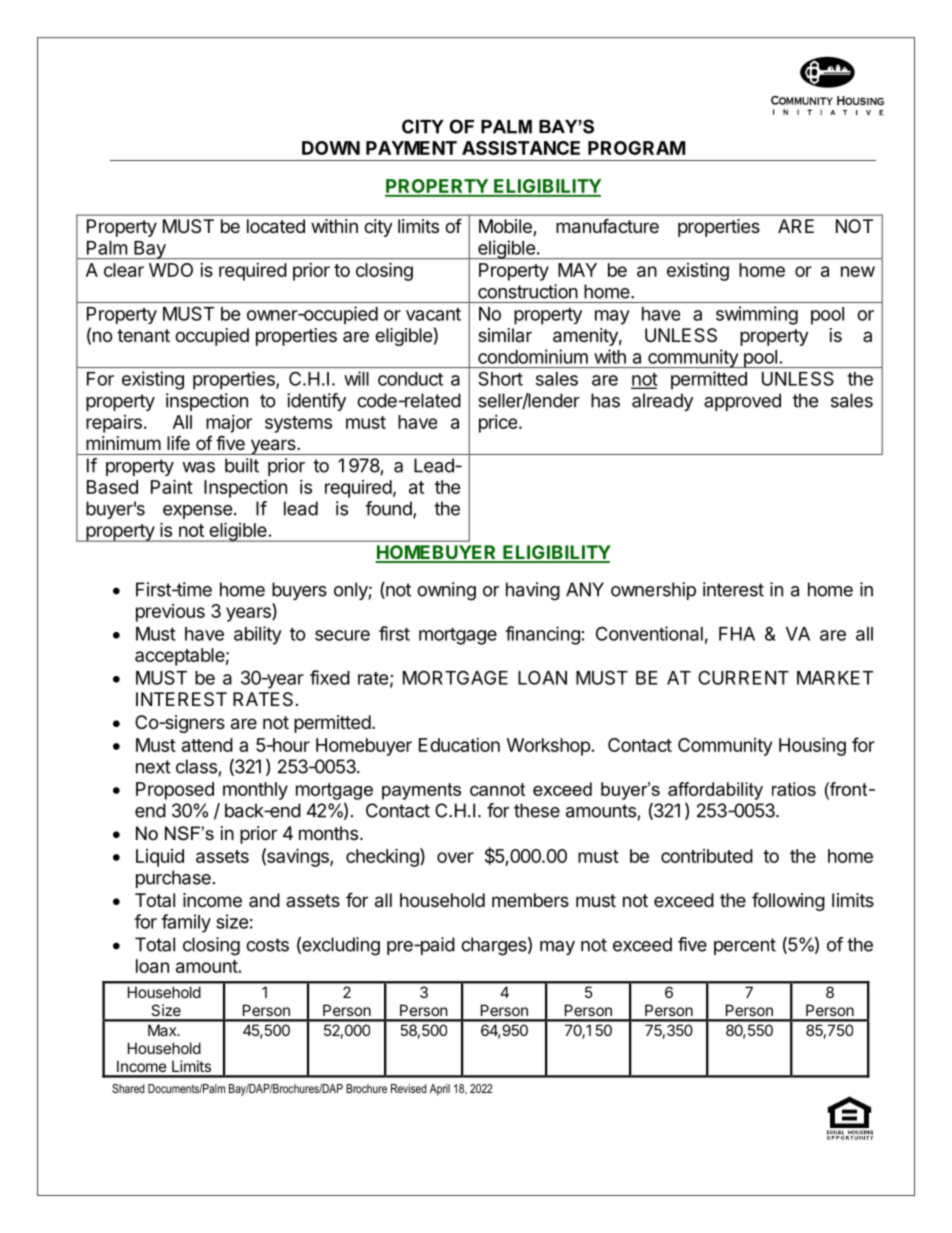  Describe the element at coordinates (521, 148) in the page. I see `ASSISTANCE` at that location.
